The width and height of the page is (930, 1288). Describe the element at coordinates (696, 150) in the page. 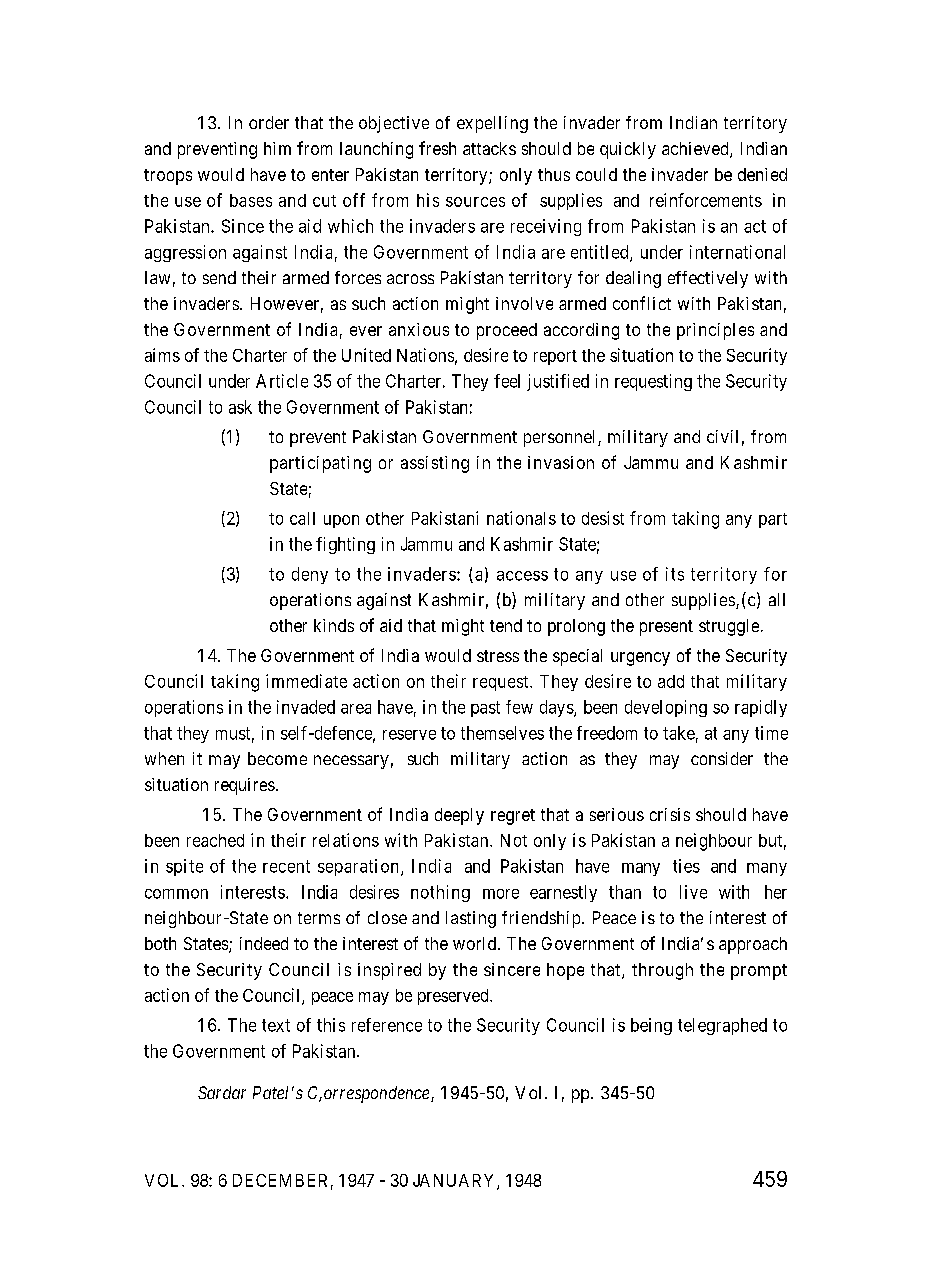

I see `achieved` at that location.
